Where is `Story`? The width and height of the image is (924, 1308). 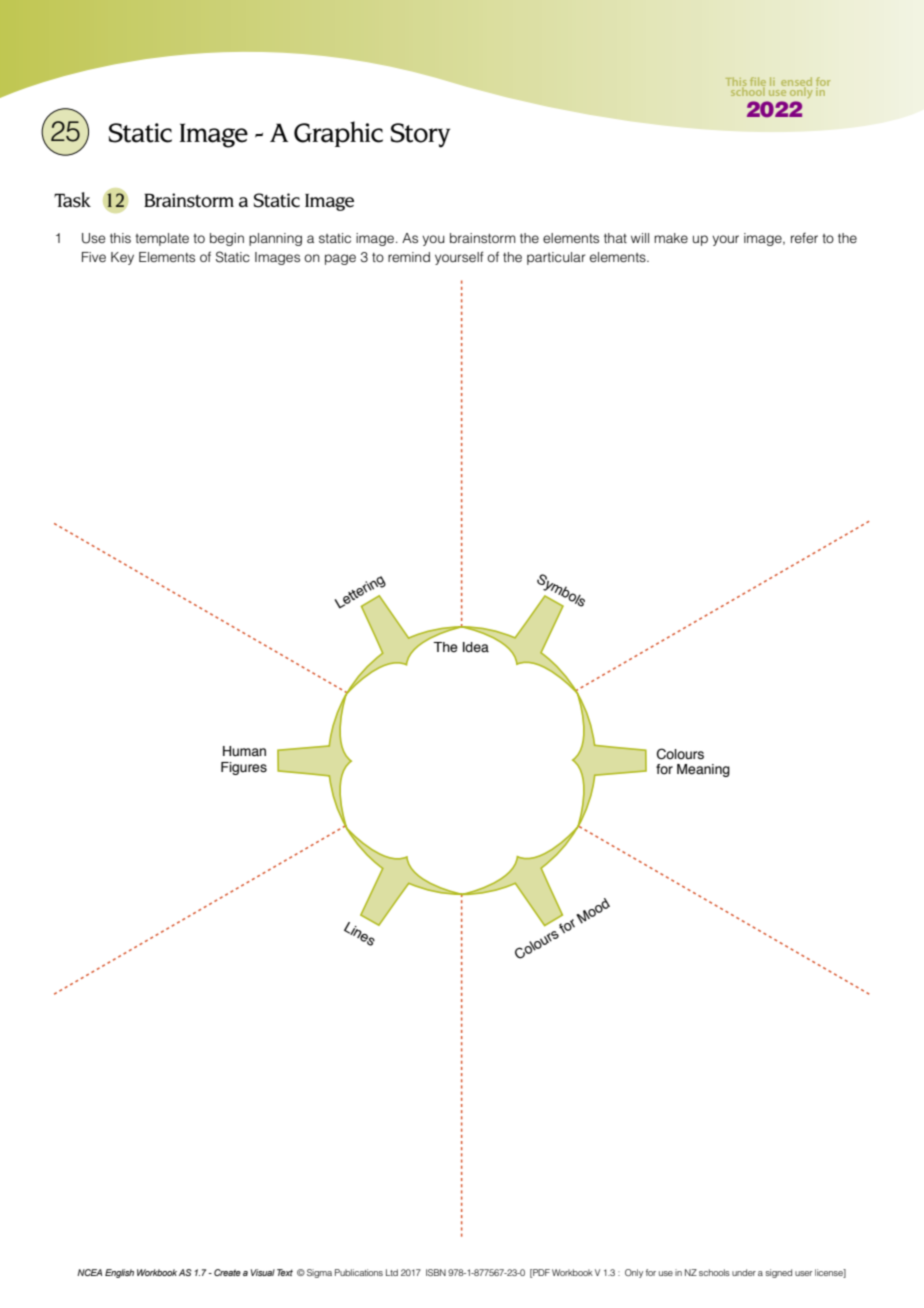 Story is located at coordinates (420, 135).
